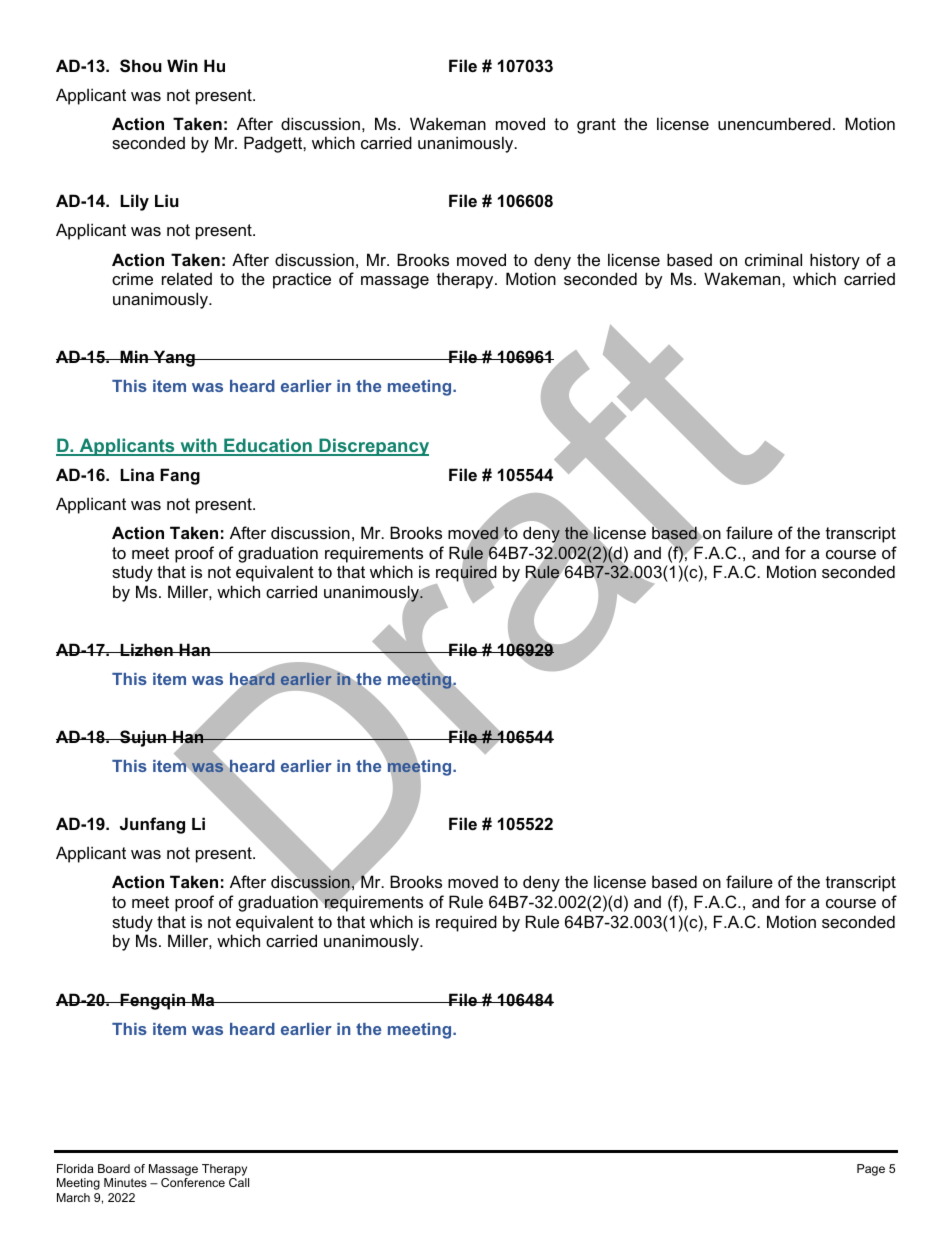 The width and height of the screenshot is (952, 1233). I want to click on Call, so click(239, 1182).
